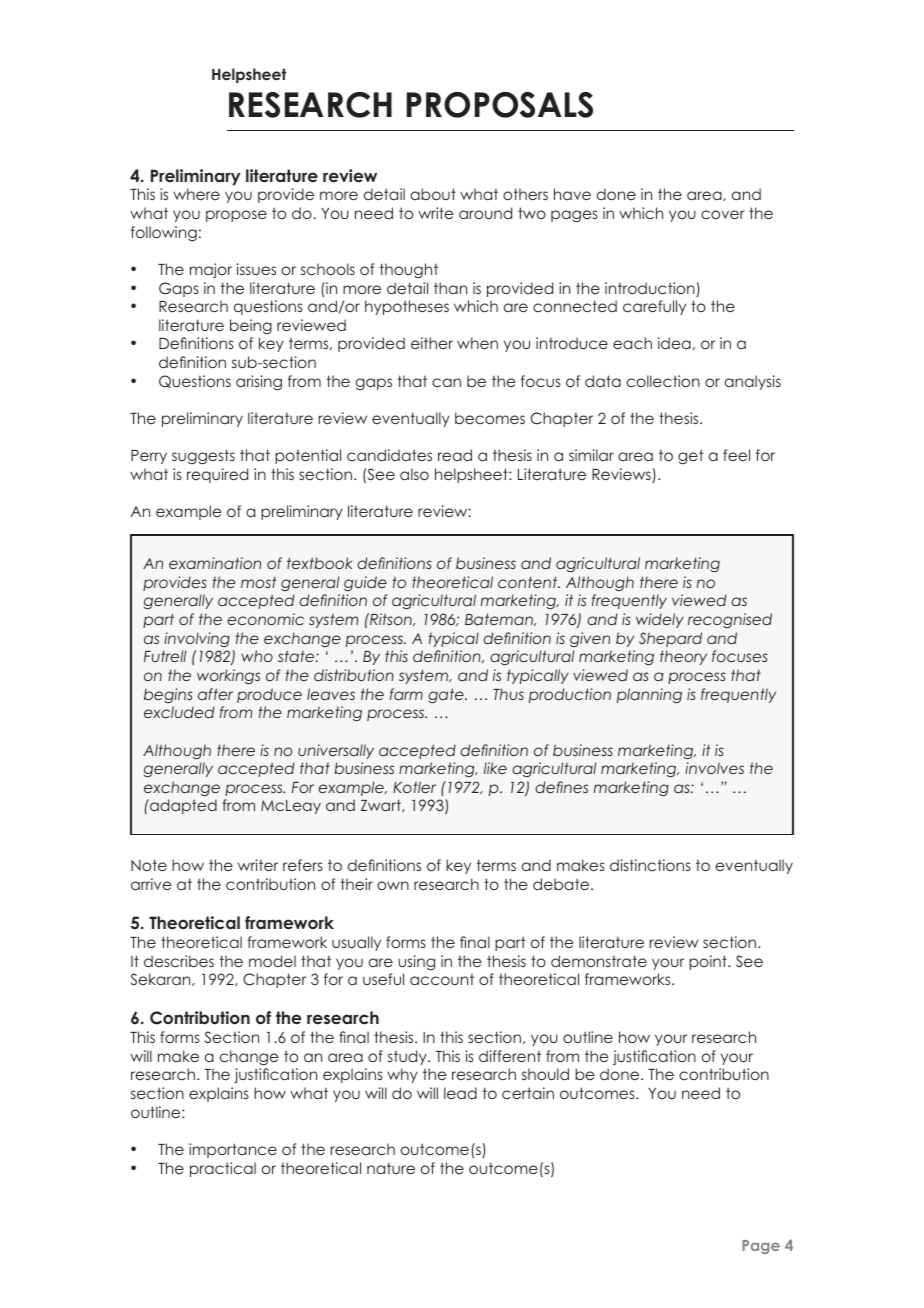  What do you see at coordinates (723, 214) in the screenshot?
I see `cover` at bounding box center [723, 214].
